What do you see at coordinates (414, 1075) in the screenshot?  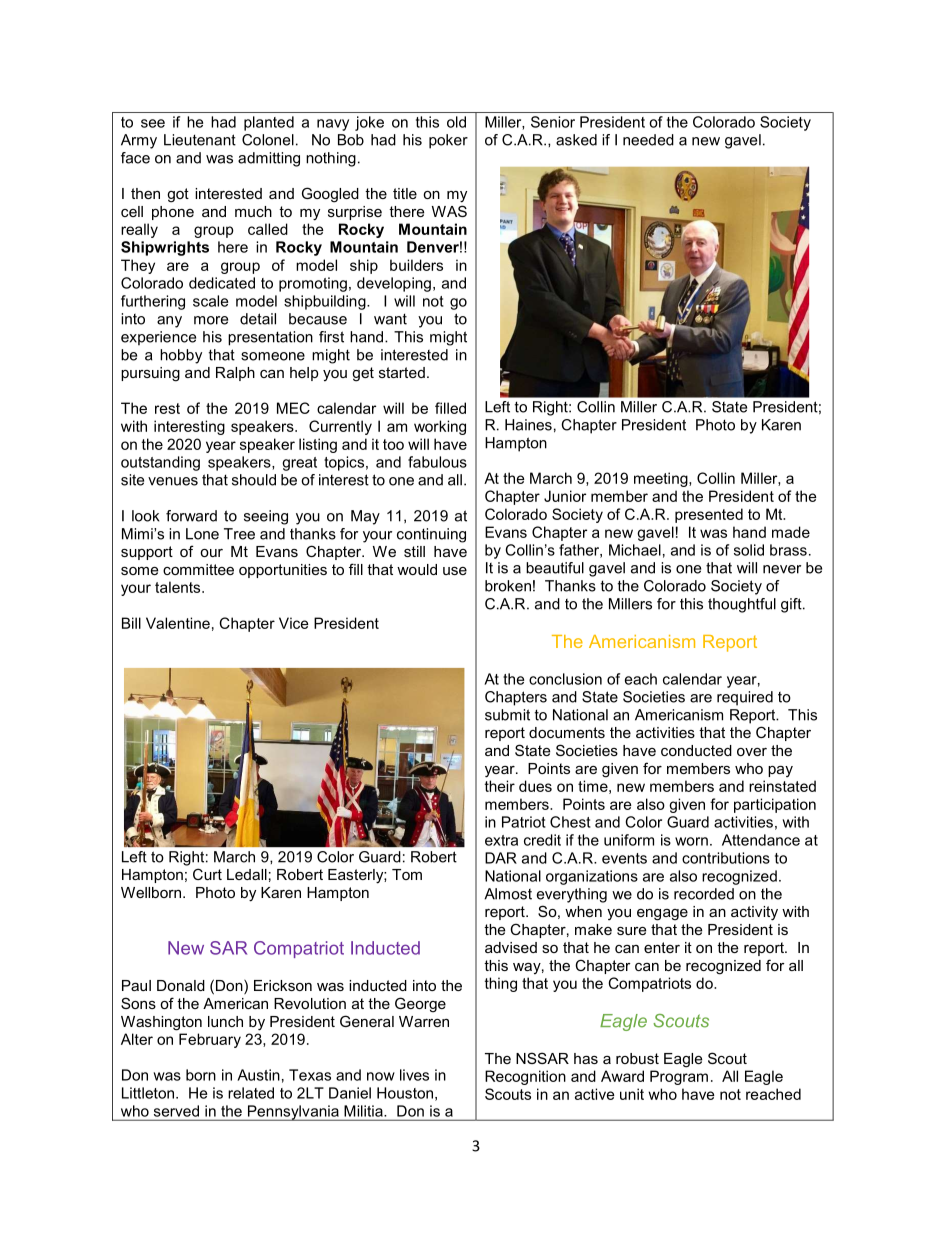 I see `lives` at bounding box center [414, 1075].
